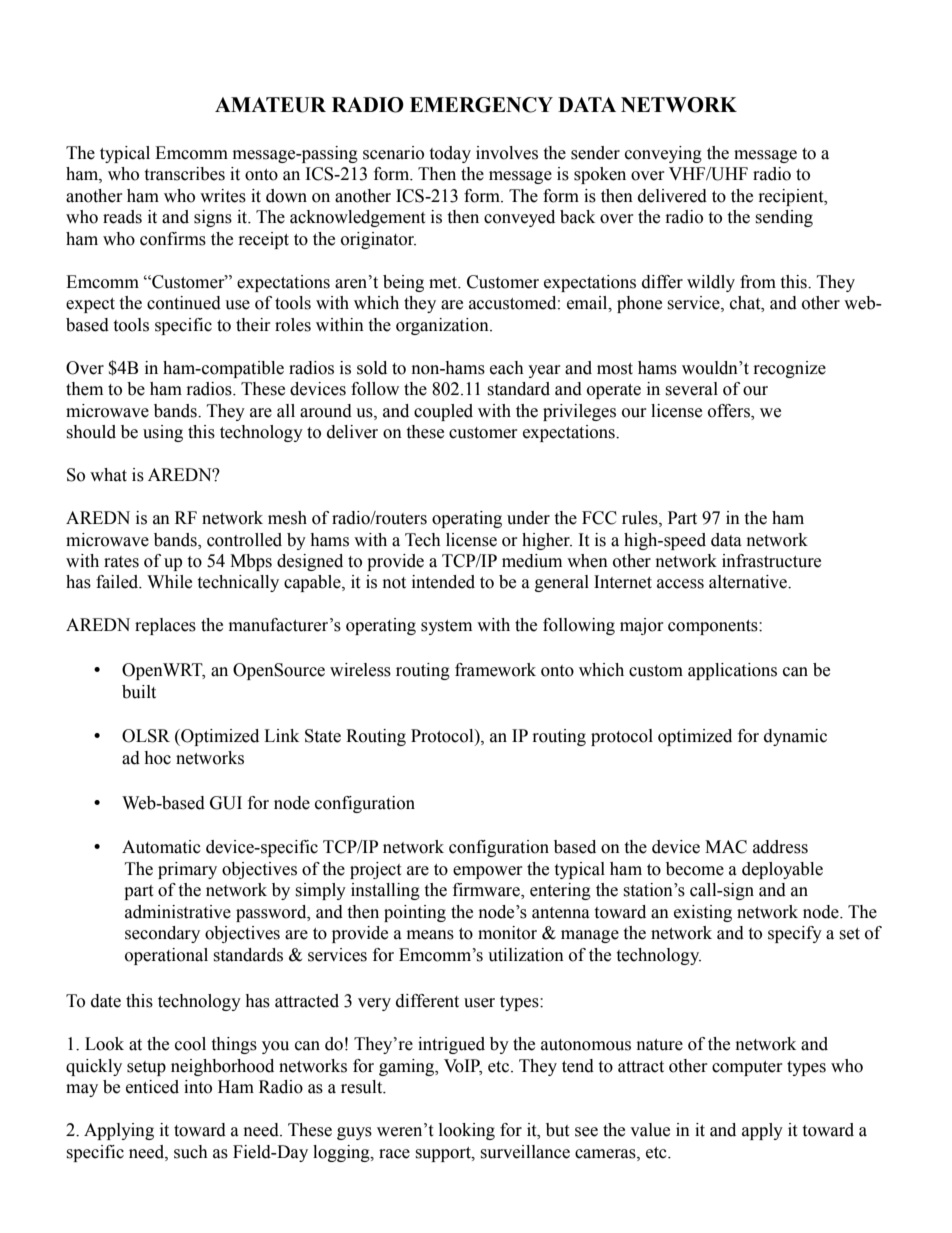  I want to click on using, so click(163, 433).
